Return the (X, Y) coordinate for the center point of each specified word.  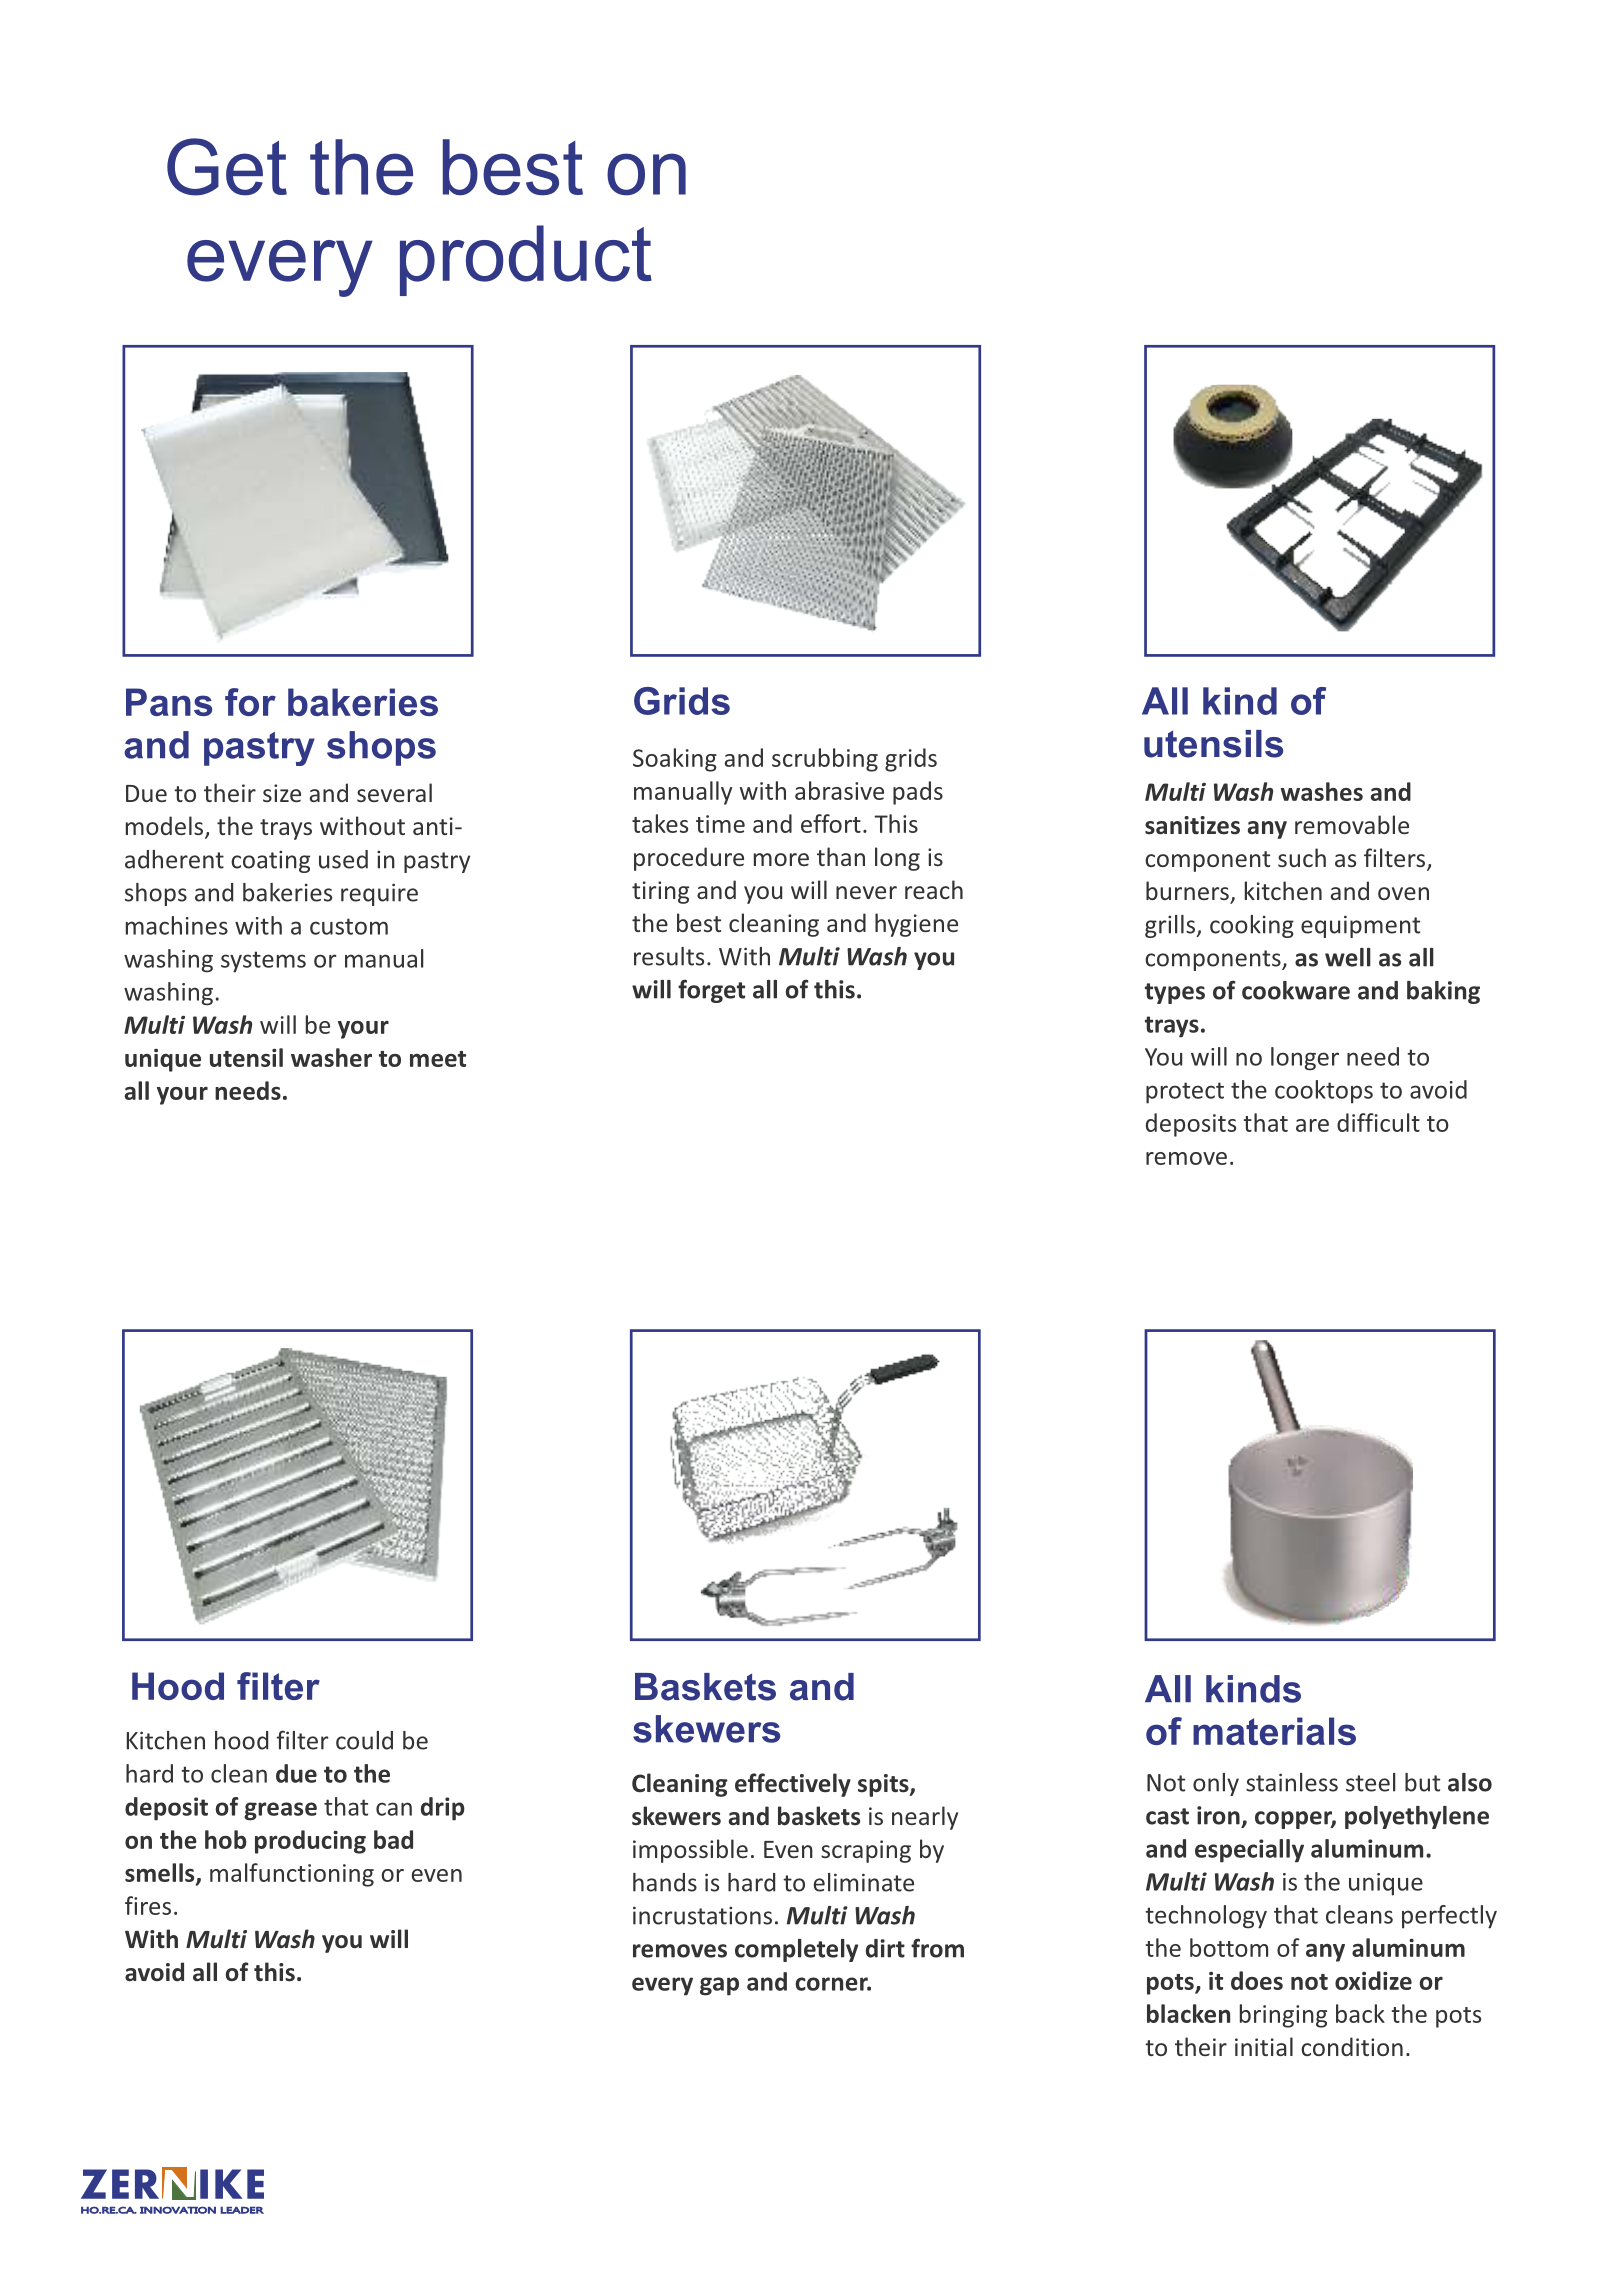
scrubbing (825, 760)
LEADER (242, 2210)
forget (711, 991)
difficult (1378, 1122)
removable (1352, 824)
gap (719, 1986)
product (526, 260)
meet (438, 1059)
